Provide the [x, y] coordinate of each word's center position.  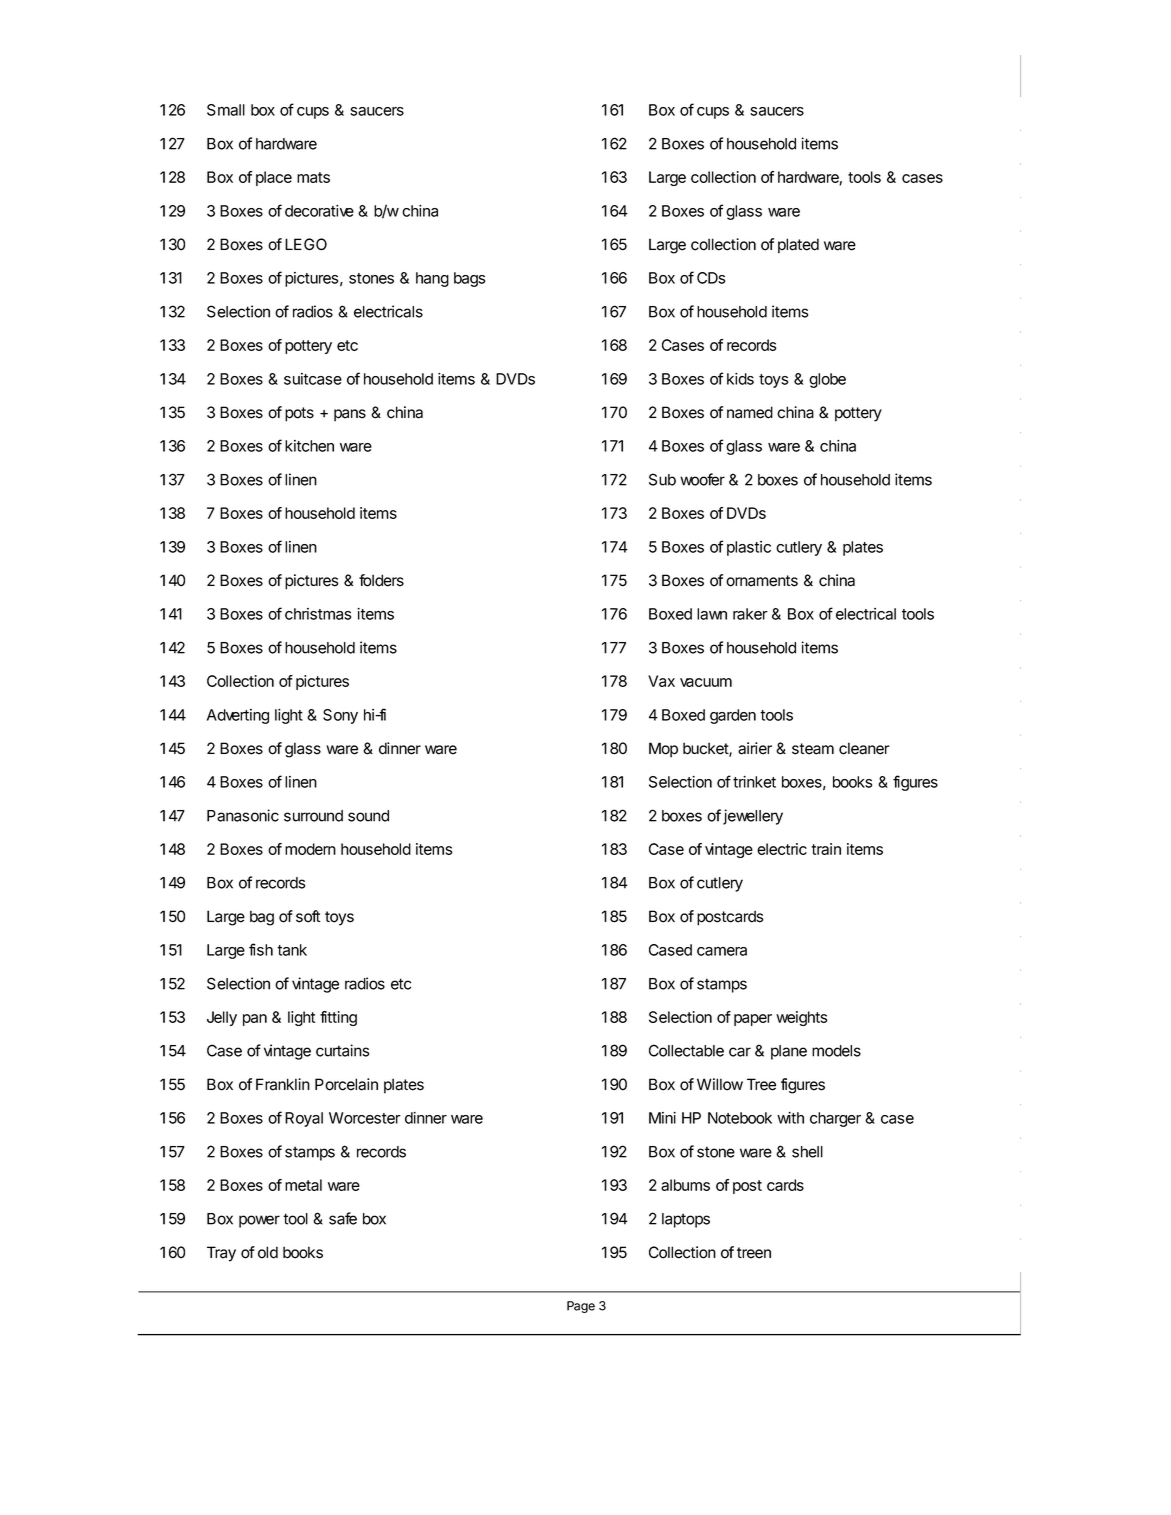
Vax [661, 681]
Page [581, 1307]
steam [813, 749]
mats [313, 177]
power [259, 1221]
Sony [340, 716]
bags [469, 279]
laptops [686, 1220]
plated [798, 246]
